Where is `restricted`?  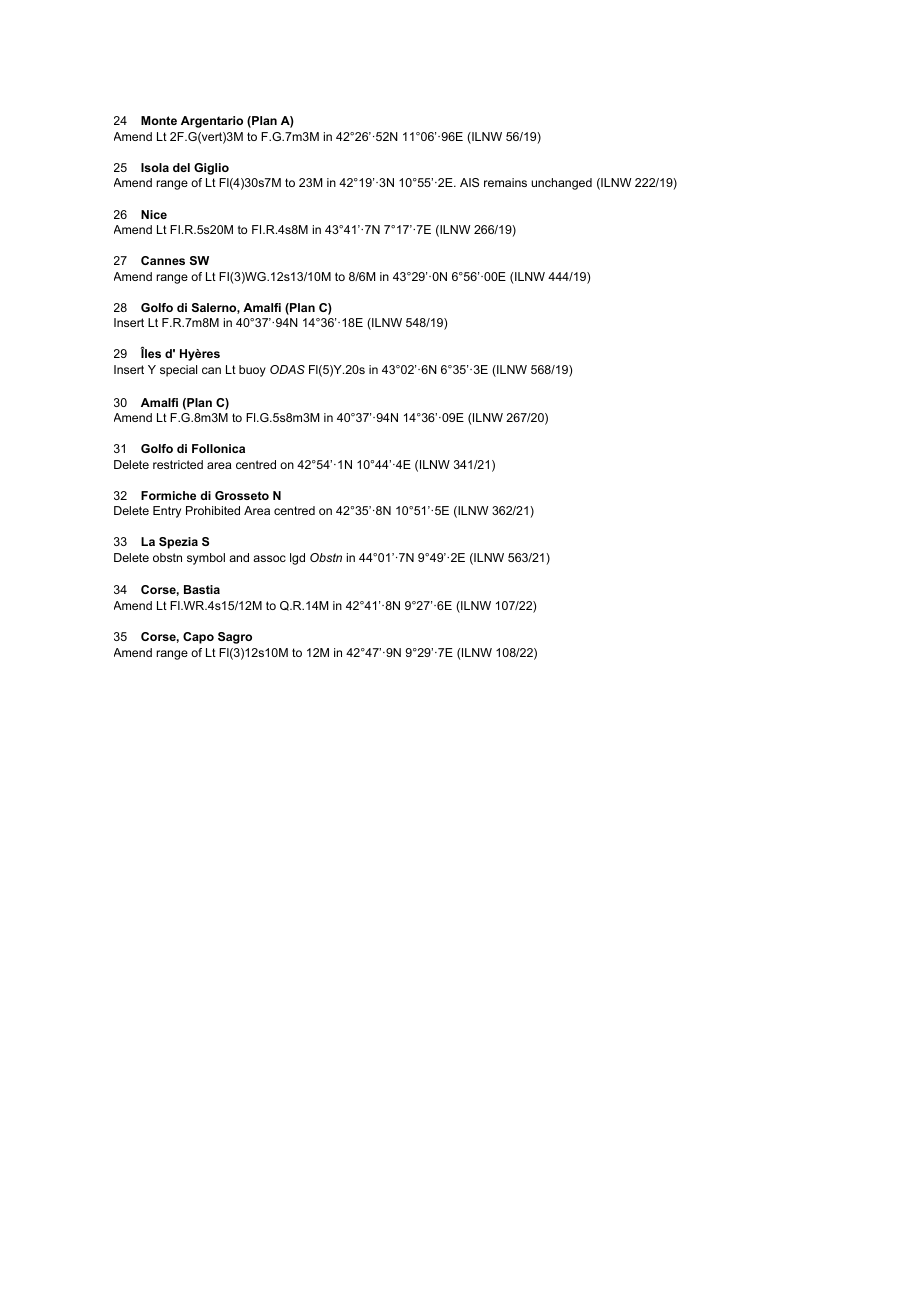 restricted is located at coordinates (178, 464).
